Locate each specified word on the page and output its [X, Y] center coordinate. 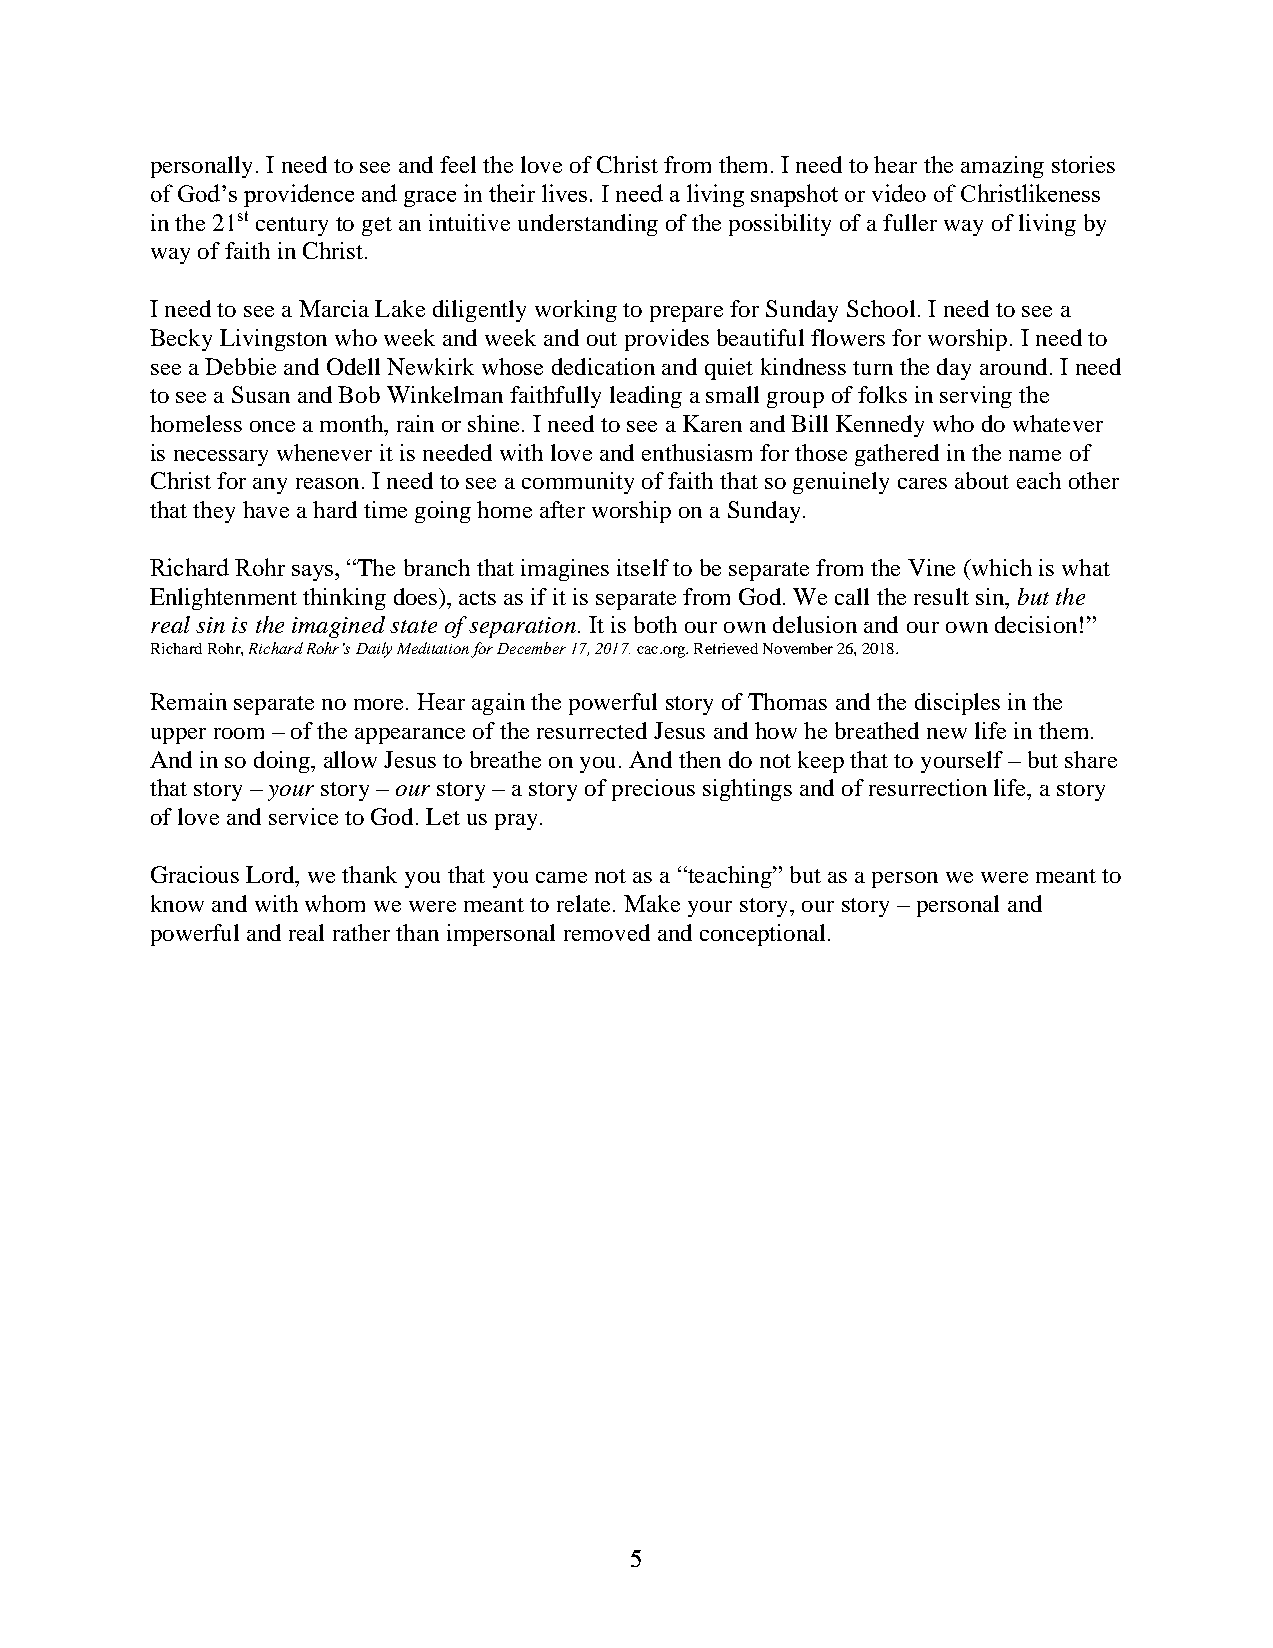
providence [299, 195]
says [314, 573]
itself [643, 567]
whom [335, 903]
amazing [1002, 167]
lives [564, 193]
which [1000, 567]
